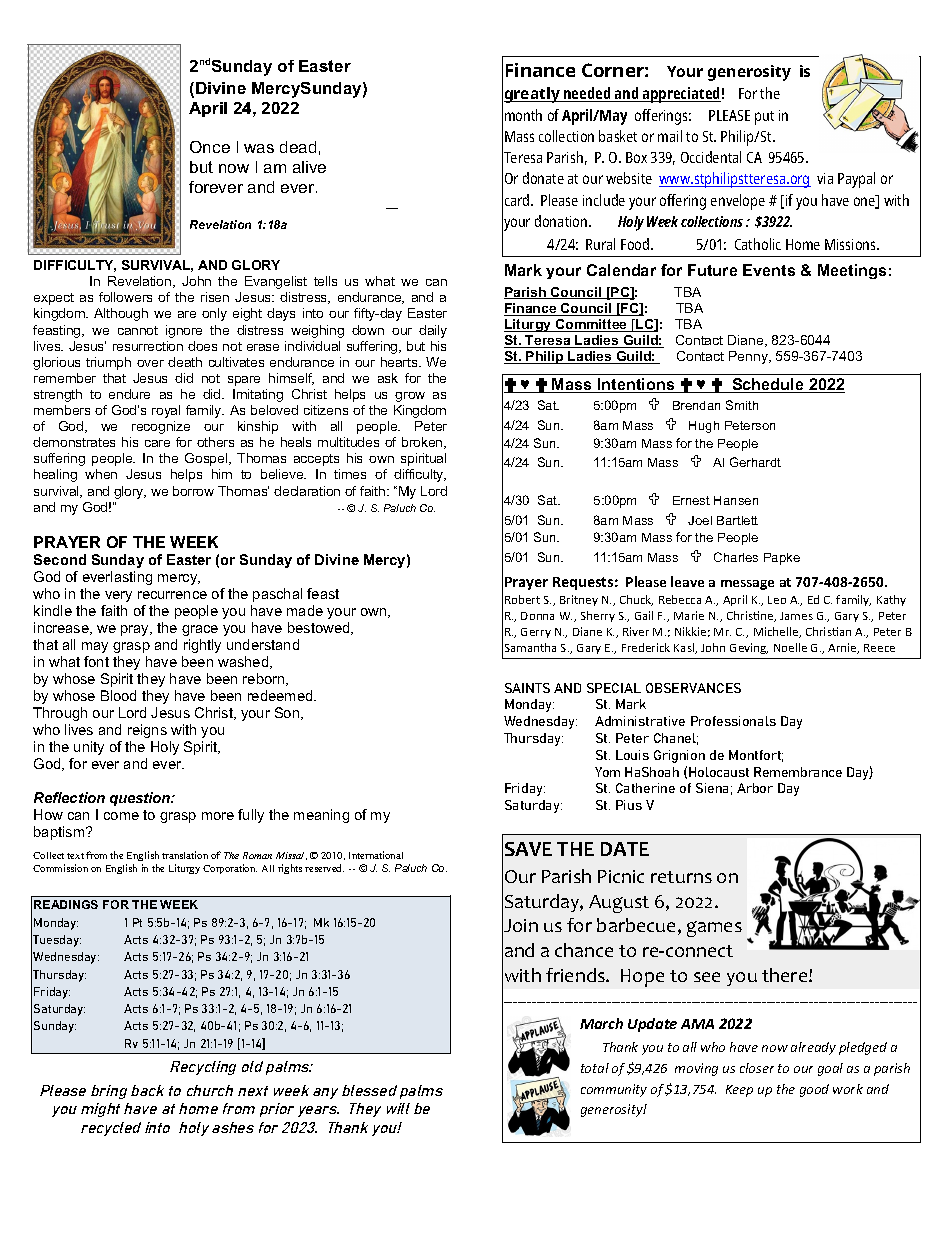 The width and height of the screenshot is (952, 1233). Describe the element at coordinates (527, 688) in the screenshot. I see `SAINTS` at that location.
